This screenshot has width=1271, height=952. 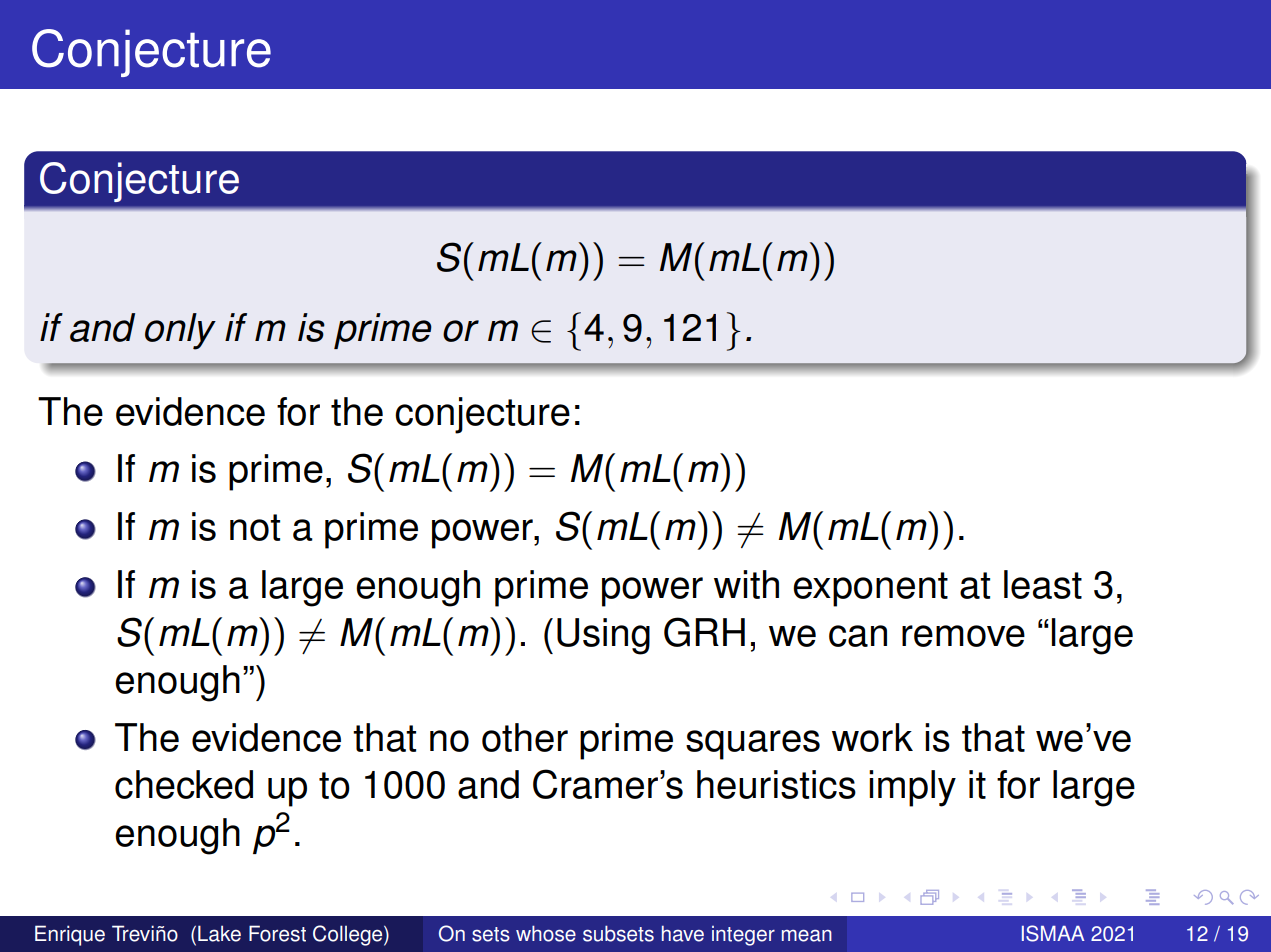 What do you see at coordinates (255, 527) in the screenshot?
I see `not` at bounding box center [255, 527].
